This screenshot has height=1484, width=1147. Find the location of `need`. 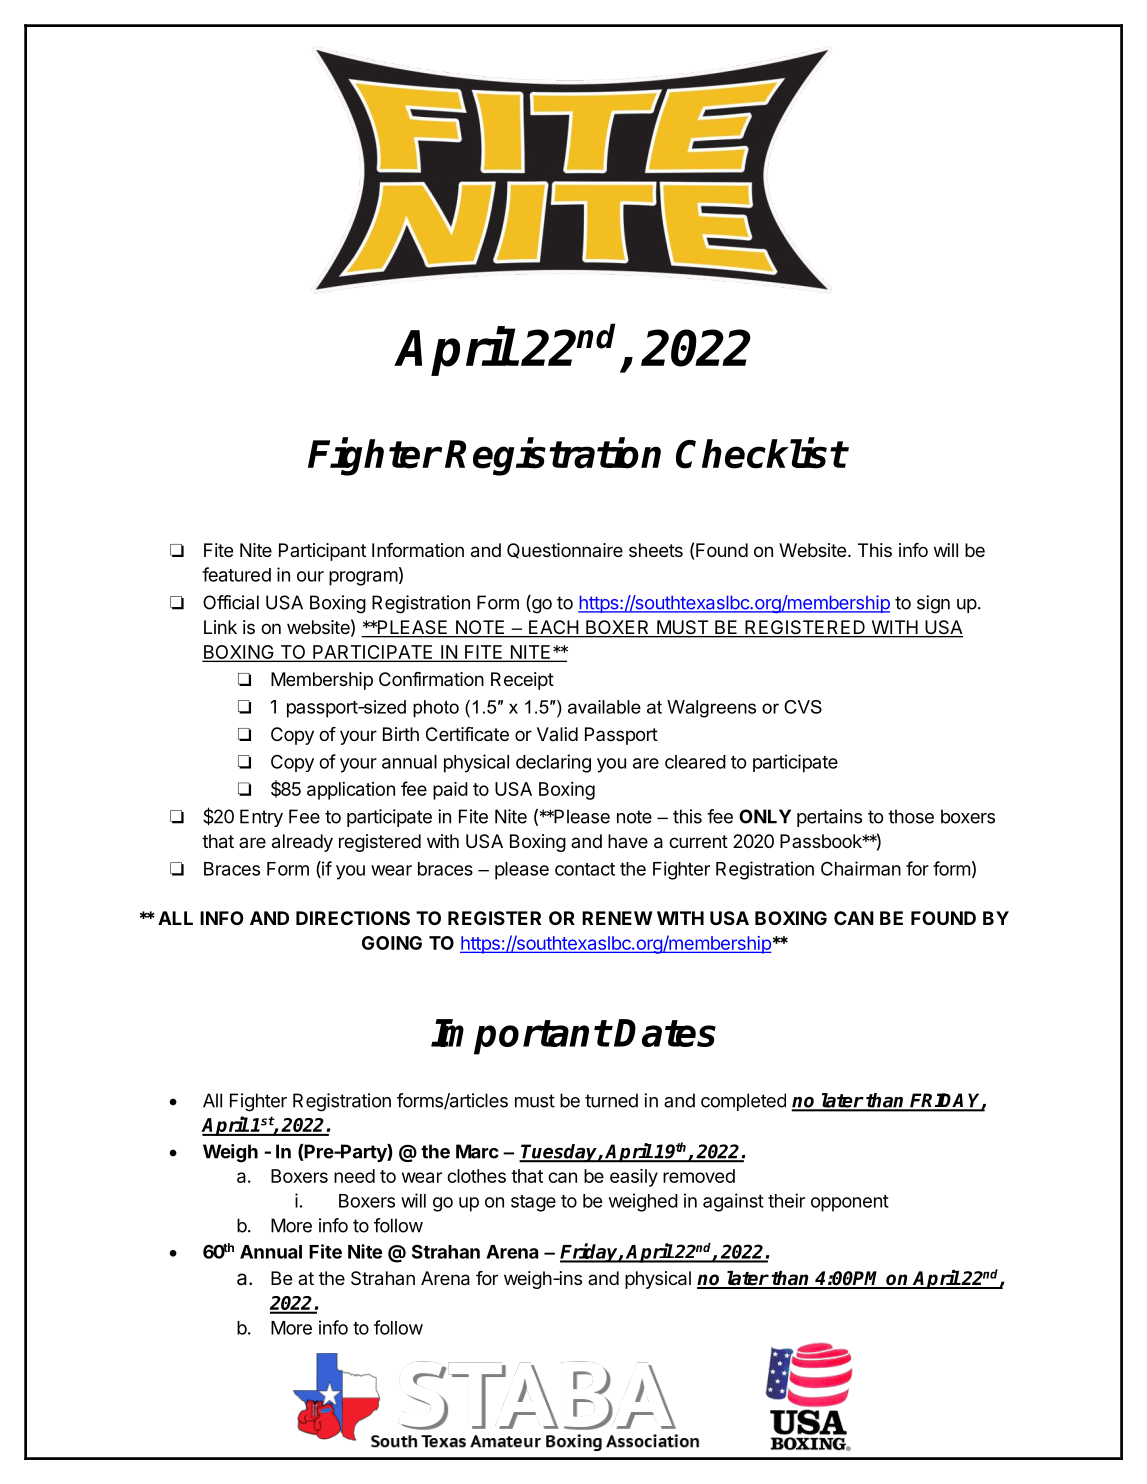

need is located at coordinates (354, 1176).
